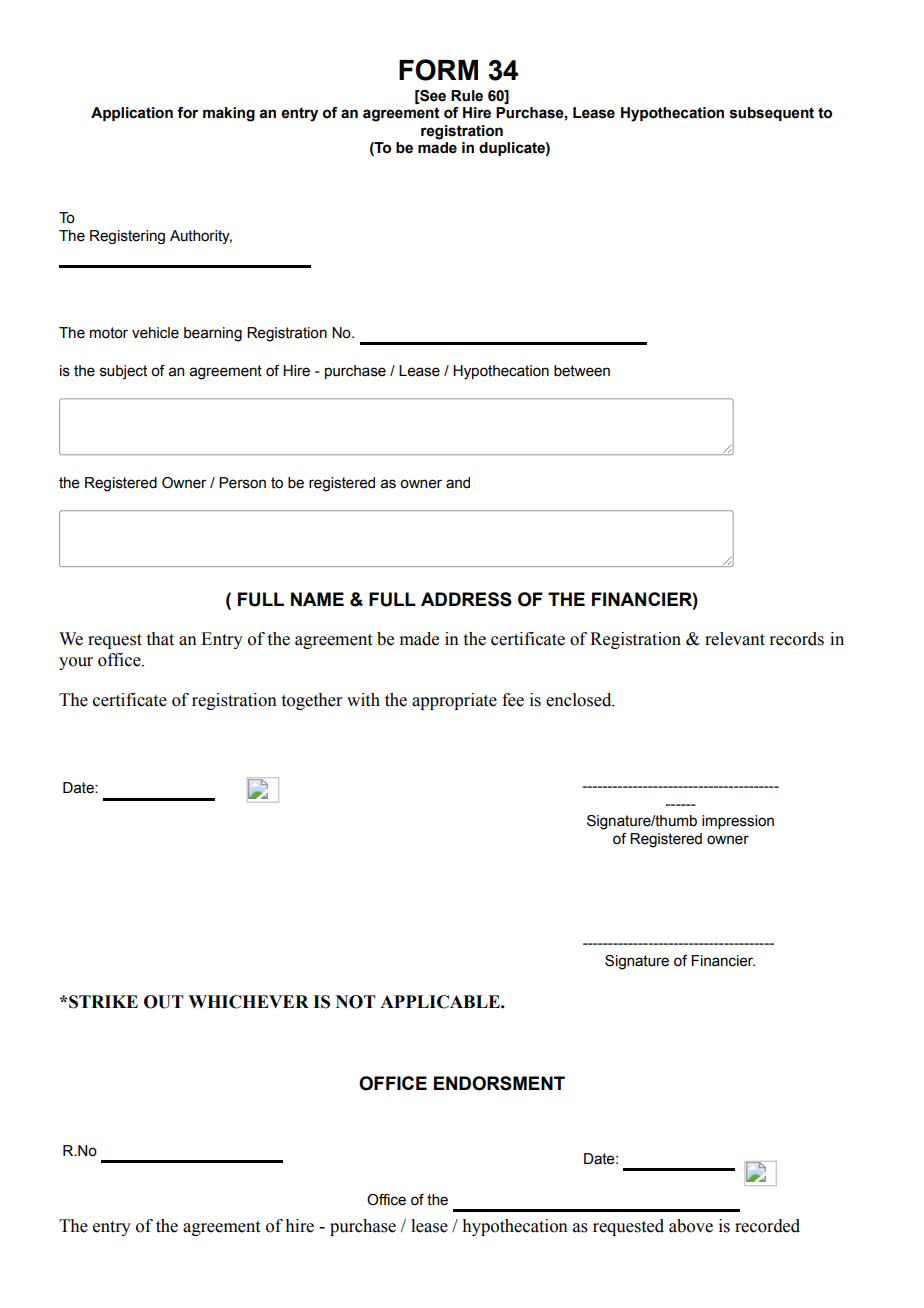  I want to click on between, so click(582, 371).
